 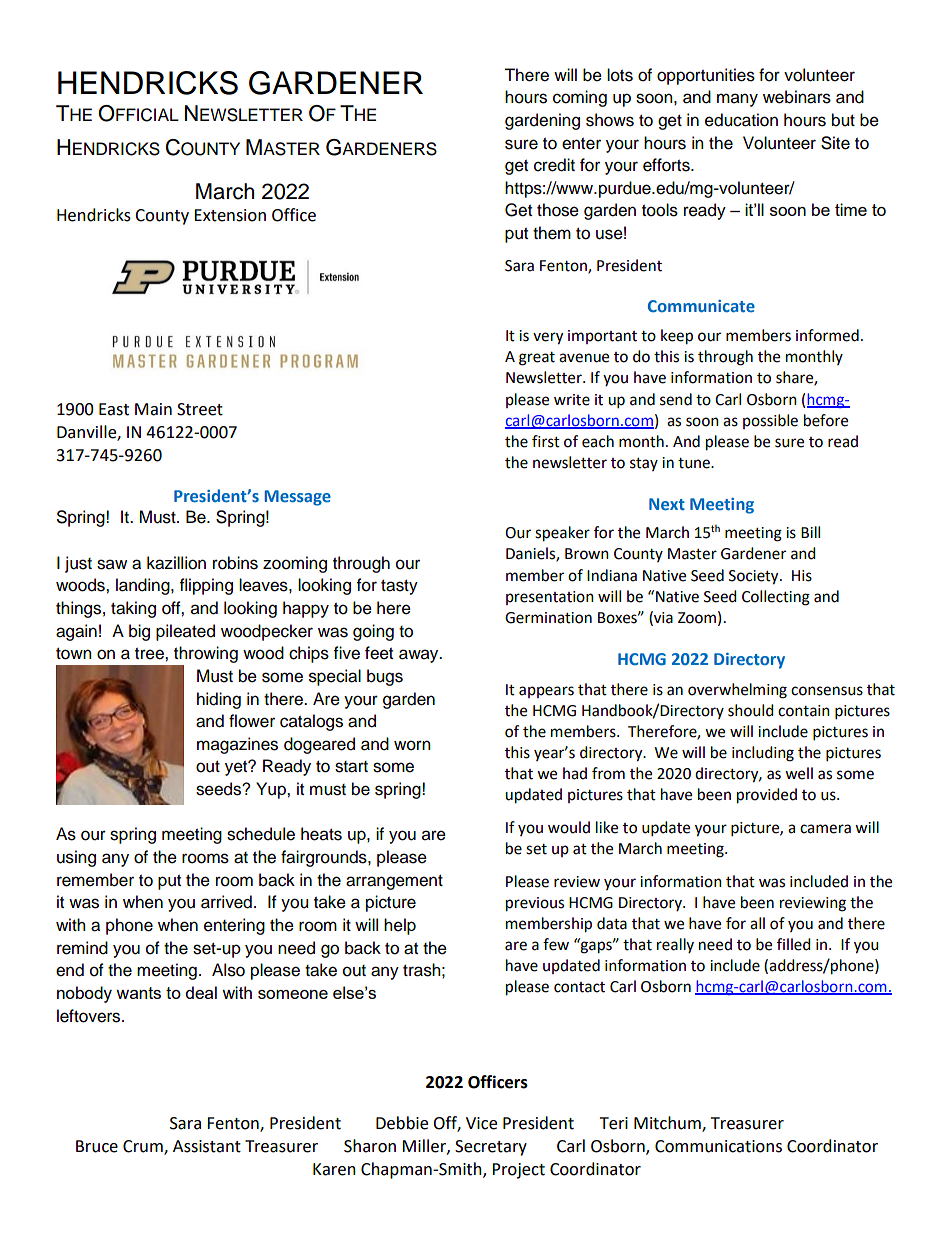 I want to click on hiding, so click(x=219, y=700).
